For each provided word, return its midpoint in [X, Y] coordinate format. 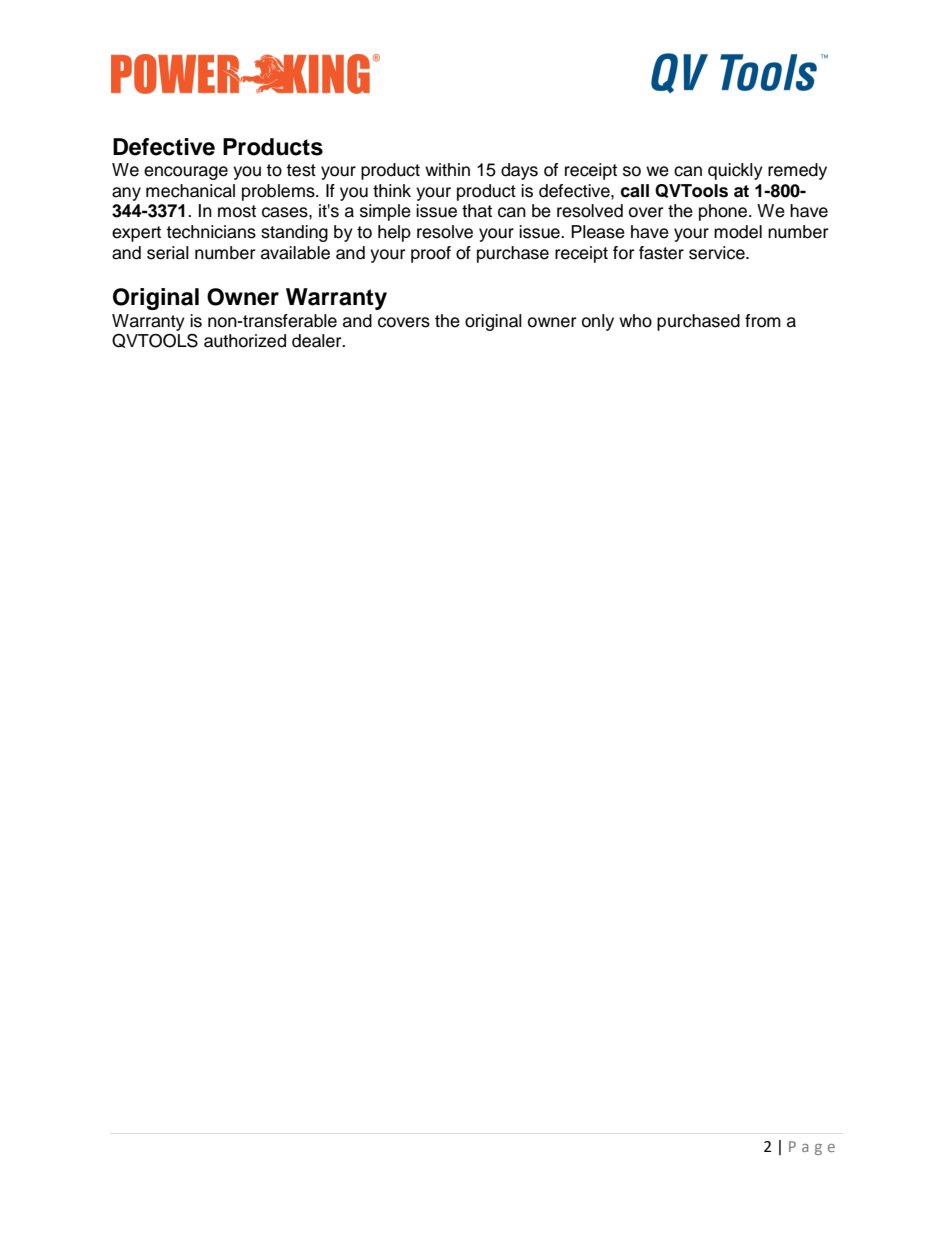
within [447, 169]
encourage [186, 173]
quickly [735, 171]
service [718, 253]
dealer [318, 341]
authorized [245, 341]
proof [431, 254]
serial [168, 253]
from [763, 321]
